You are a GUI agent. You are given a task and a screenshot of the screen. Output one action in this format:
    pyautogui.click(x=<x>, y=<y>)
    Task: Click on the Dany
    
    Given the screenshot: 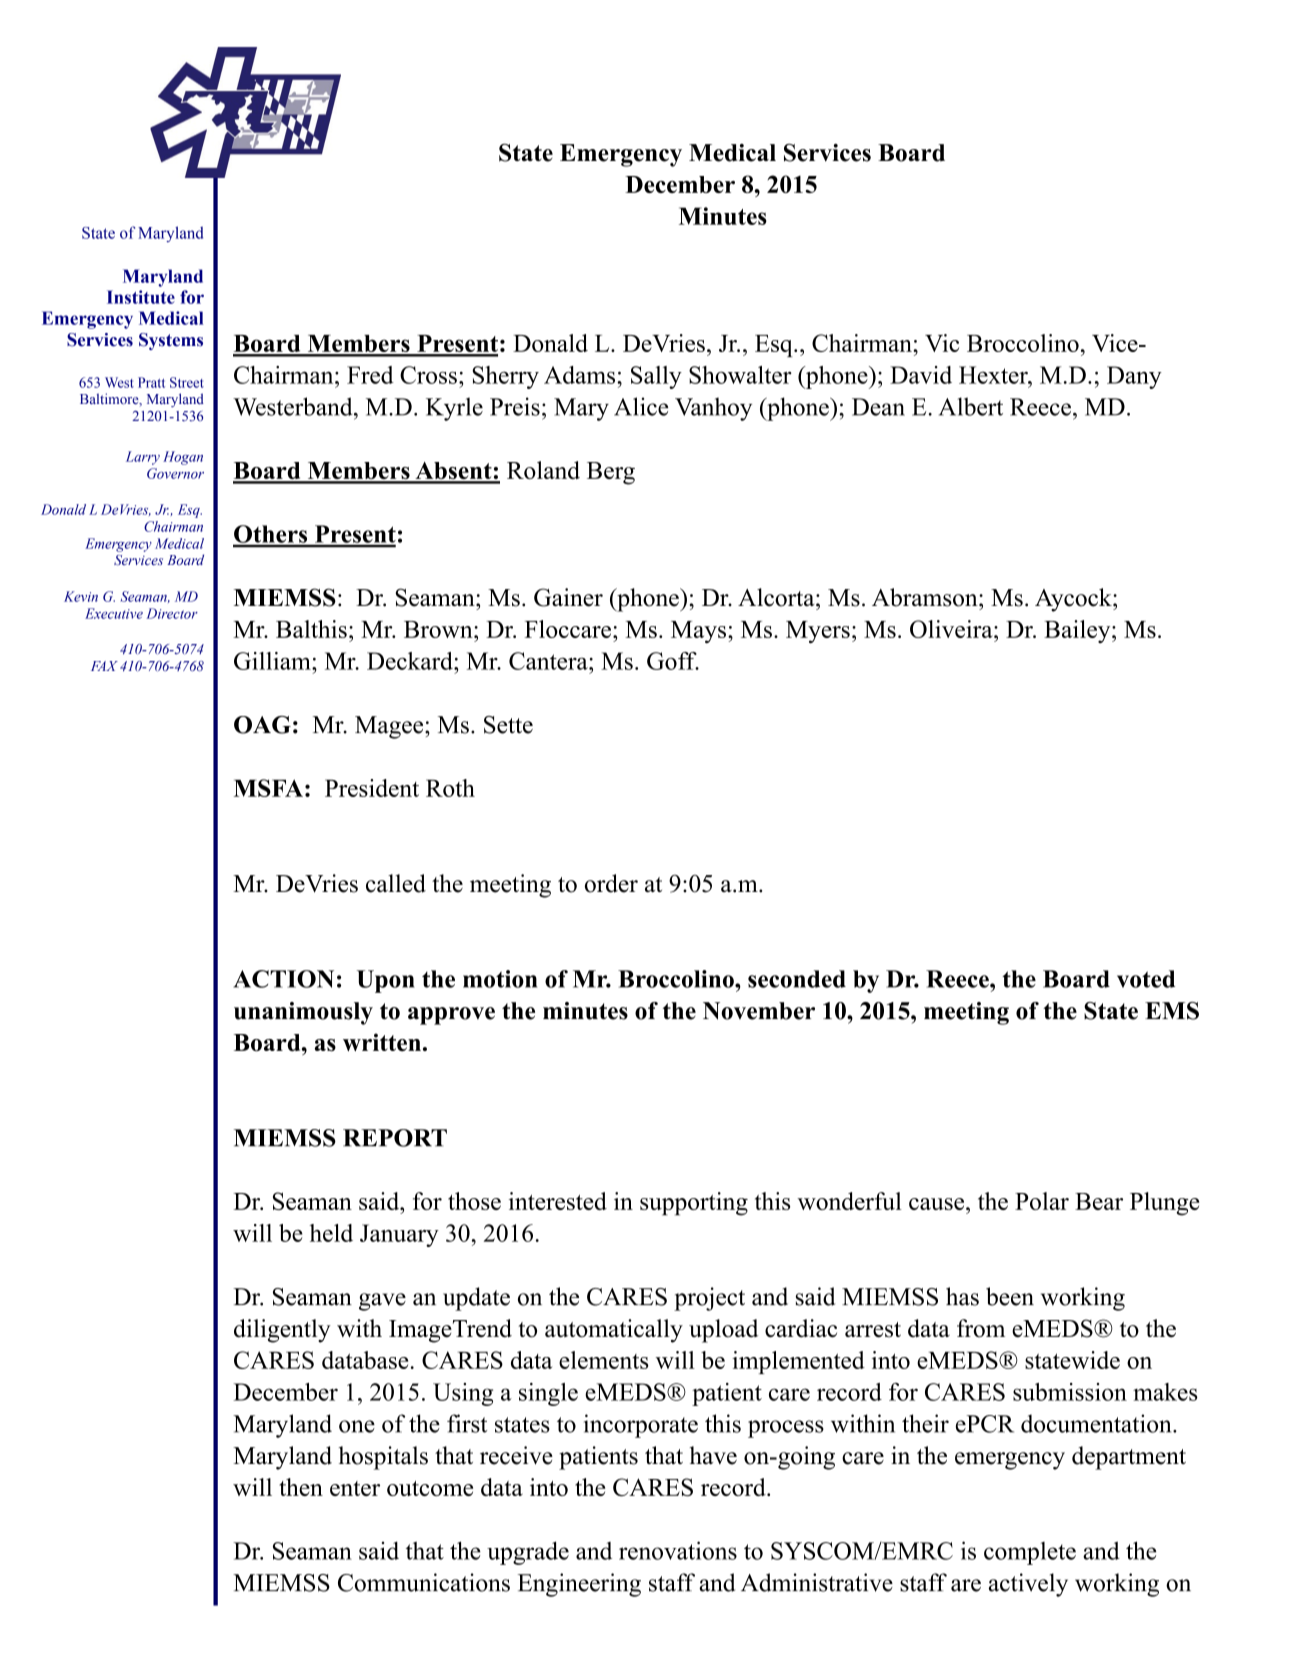 What is the action you would take?
    pyautogui.click(x=1134, y=377)
